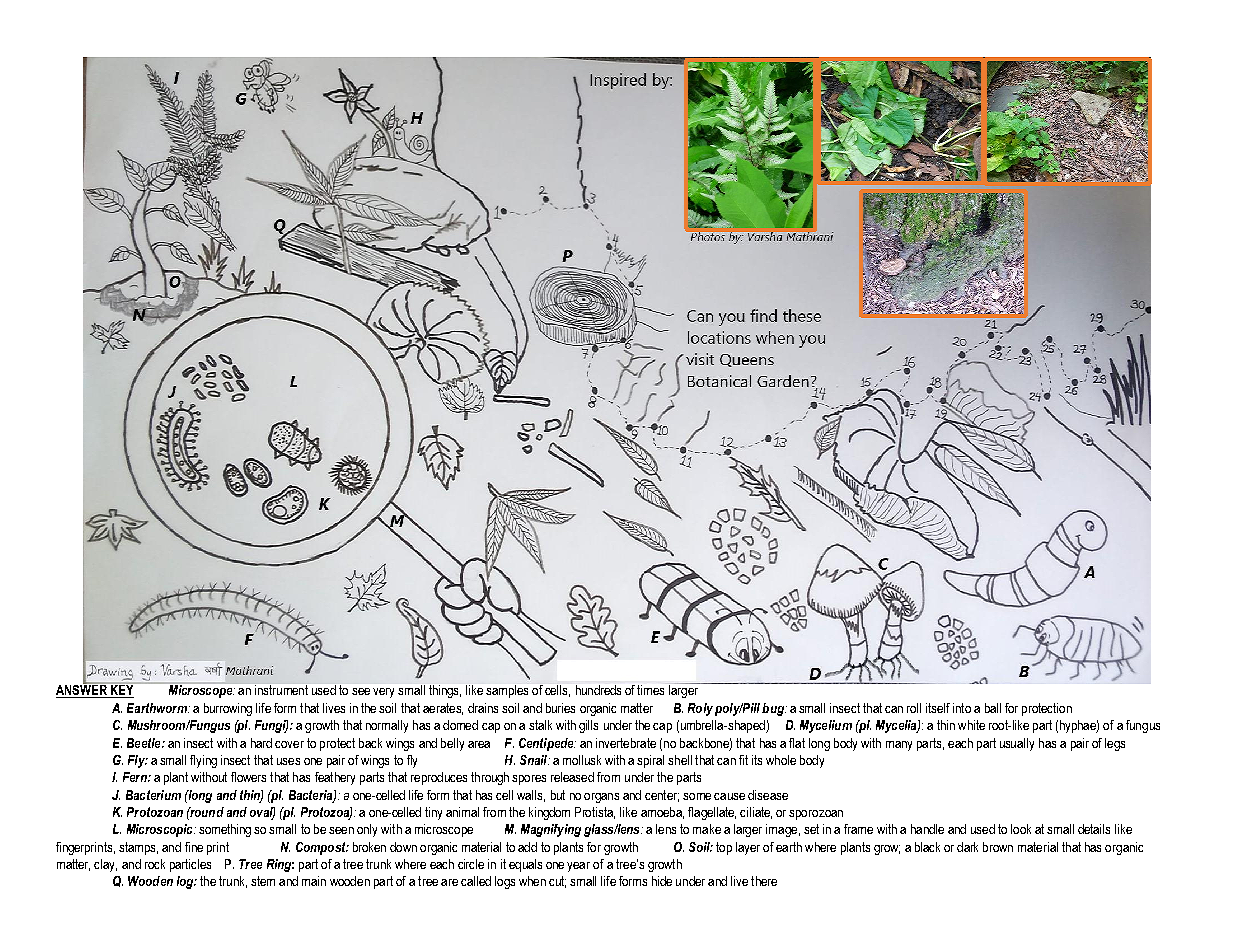  What do you see at coordinates (595, 813) in the screenshot?
I see `Protista` at bounding box center [595, 813].
